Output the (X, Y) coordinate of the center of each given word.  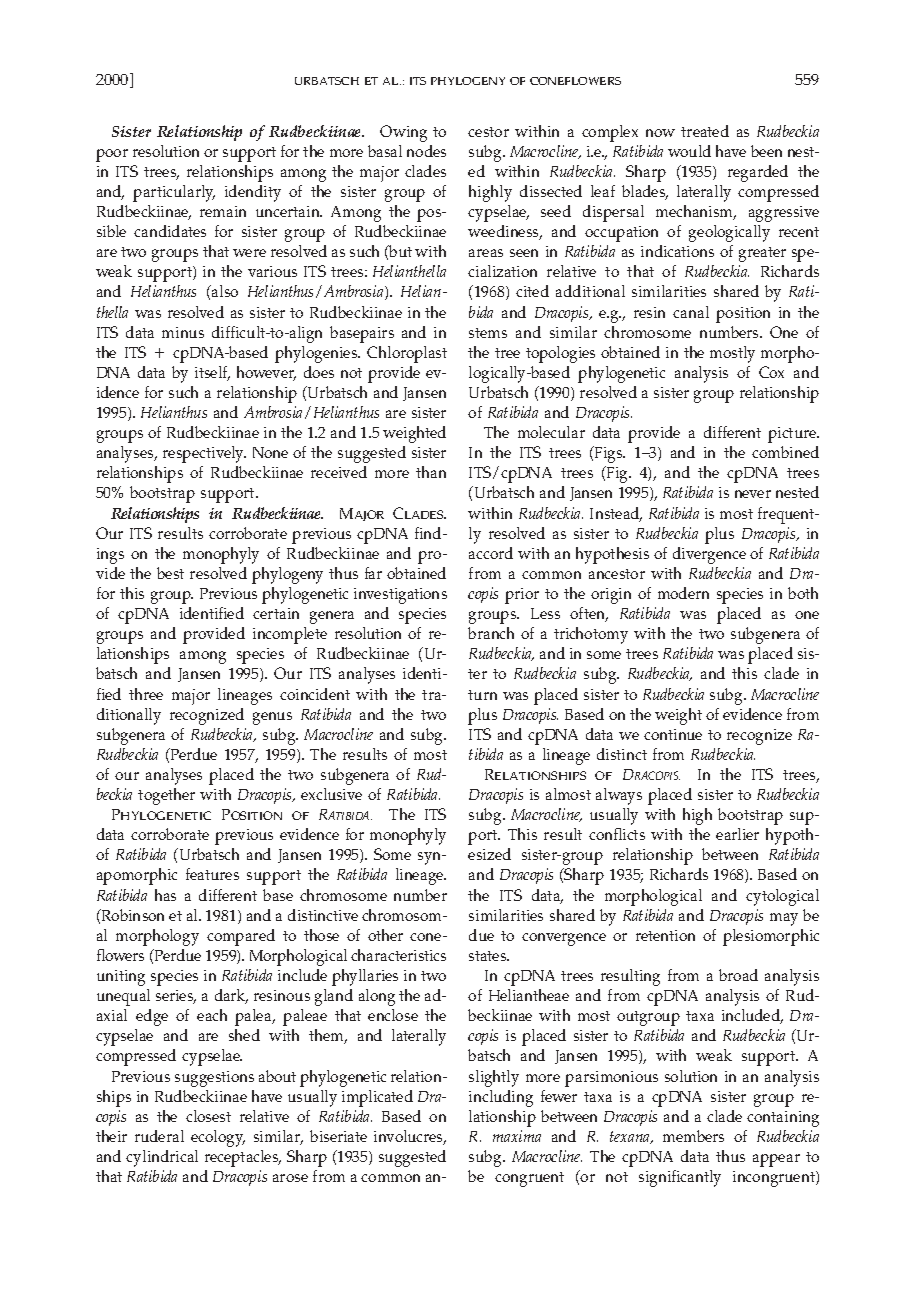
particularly (174, 193)
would (689, 151)
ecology (218, 1138)
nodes (426, 151)
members (693, 1136)
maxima (517, 1136)
